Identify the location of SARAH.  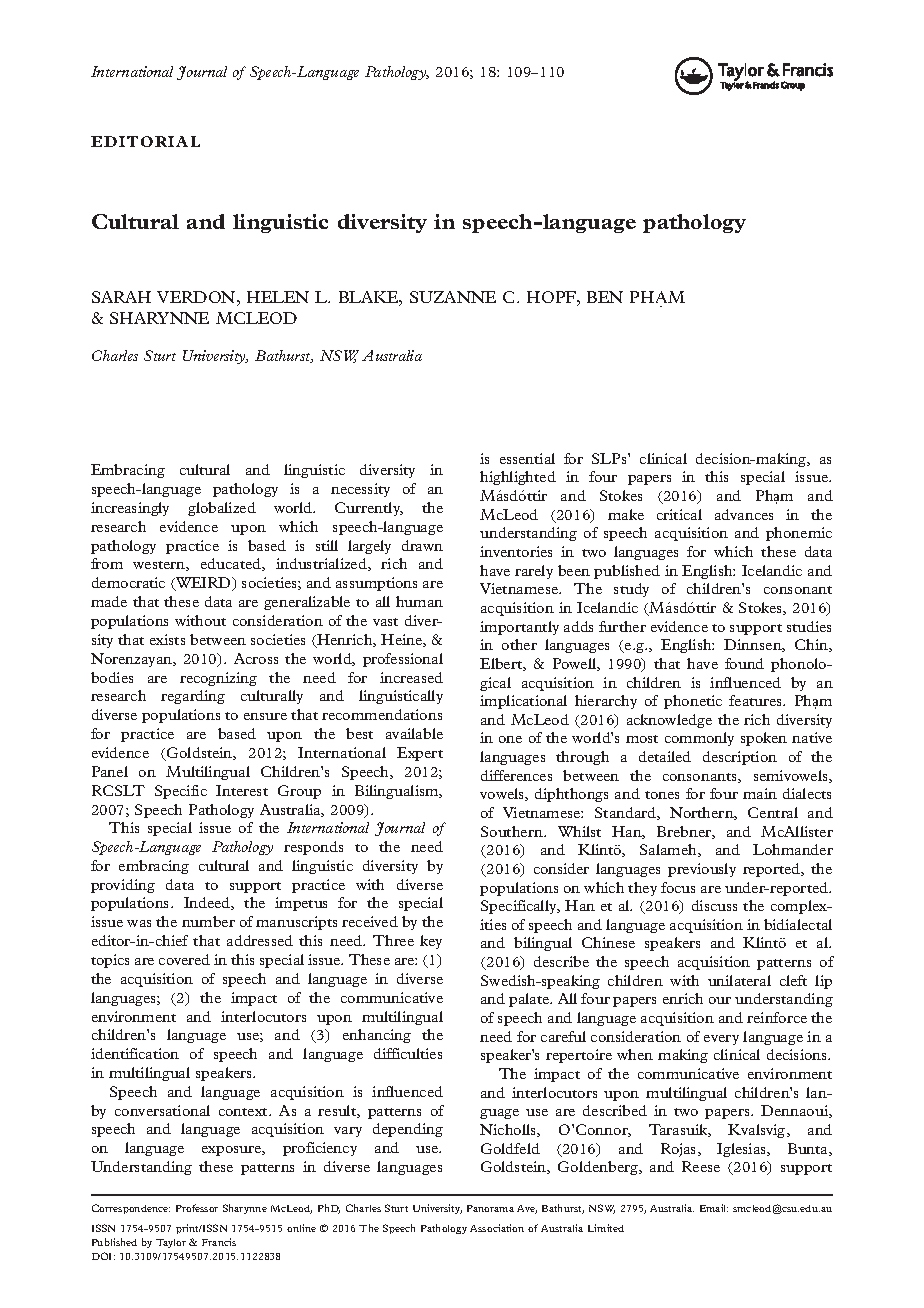
(121, 297).
